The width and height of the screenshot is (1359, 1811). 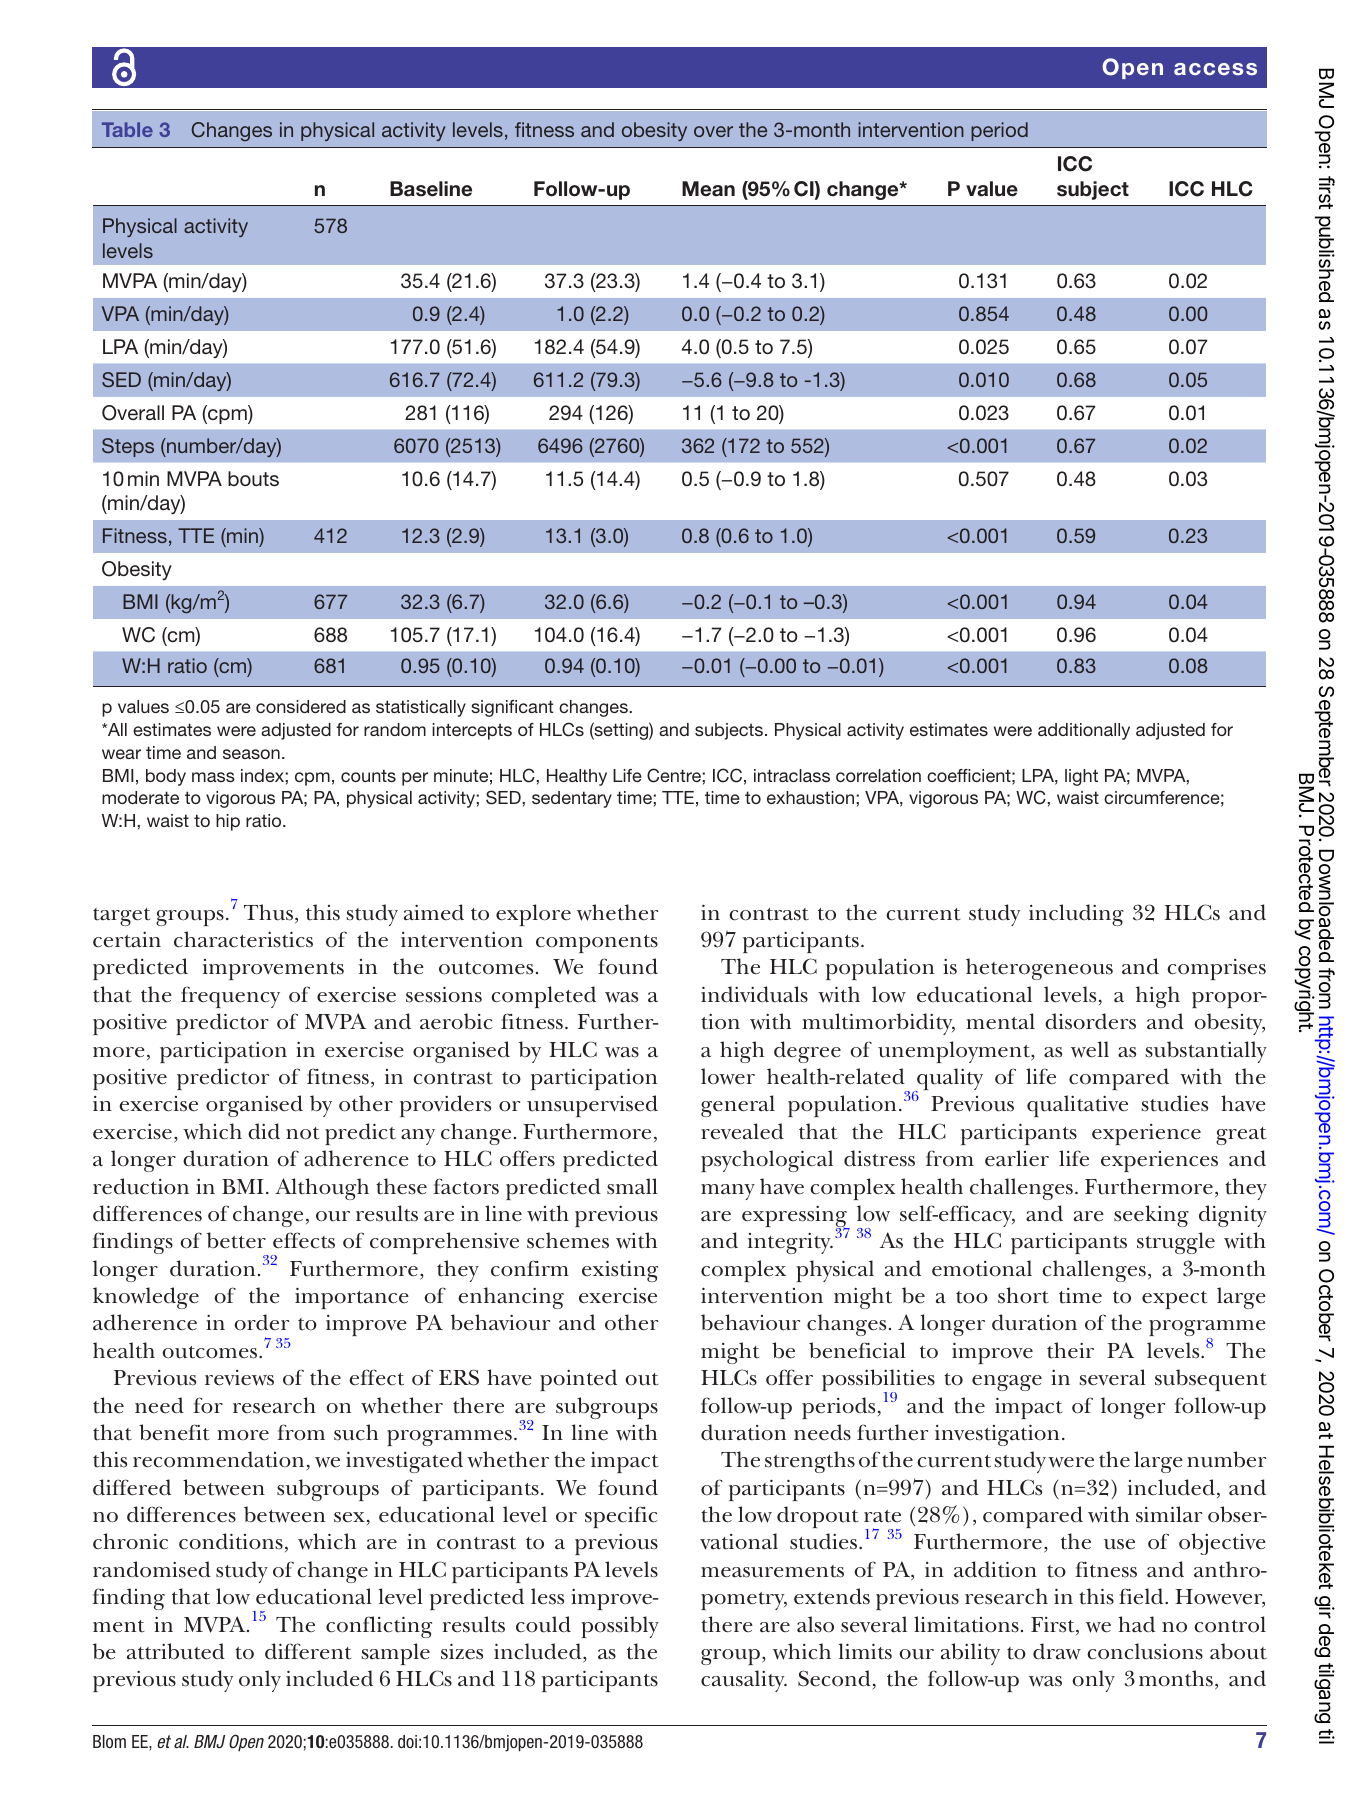 I want to click on different, so click(x=308, y=1651).
